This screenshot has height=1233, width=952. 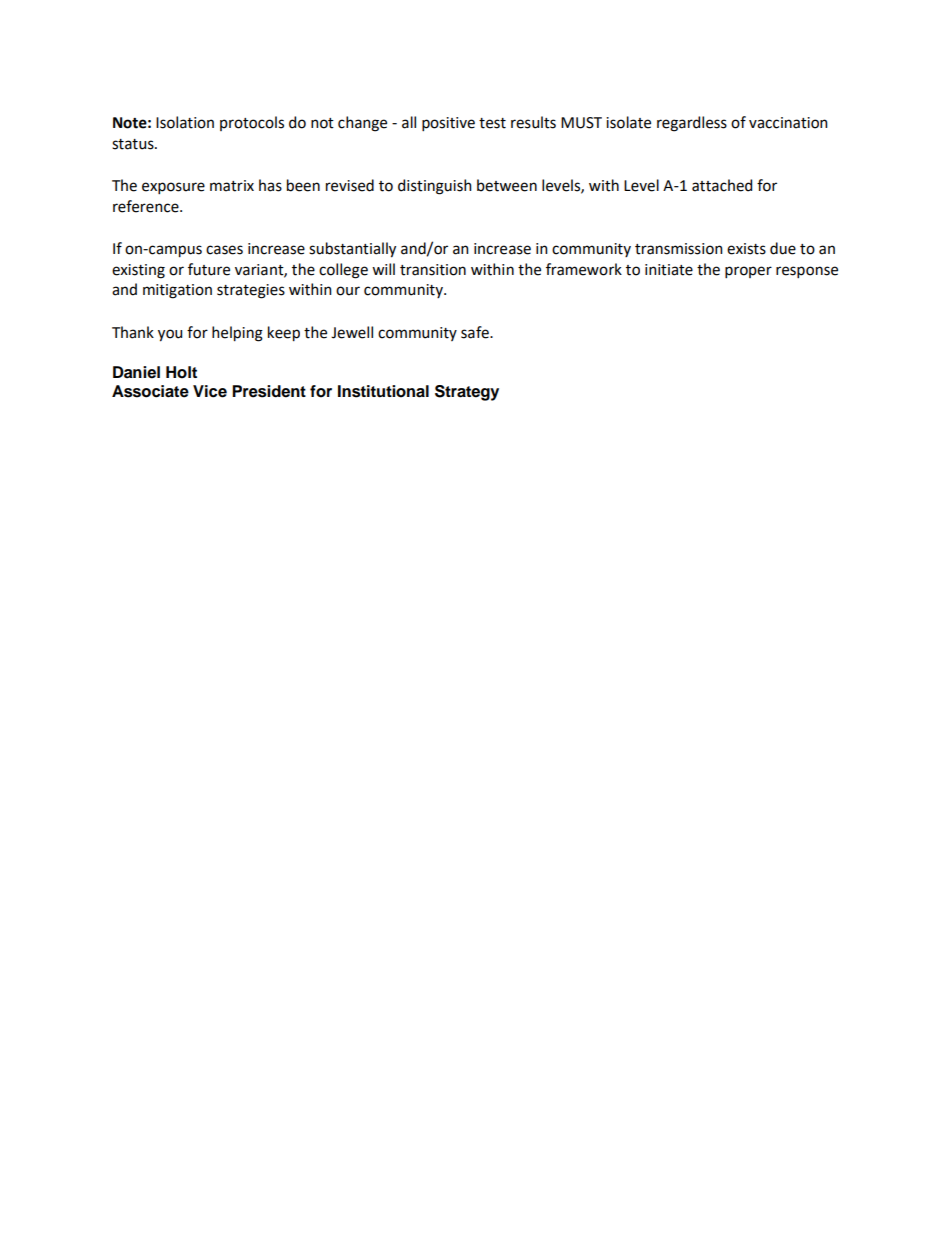 What do you see at coordinates (748, 272) in the screenshot?
I see `proper` at bounding box center [748, 272].
